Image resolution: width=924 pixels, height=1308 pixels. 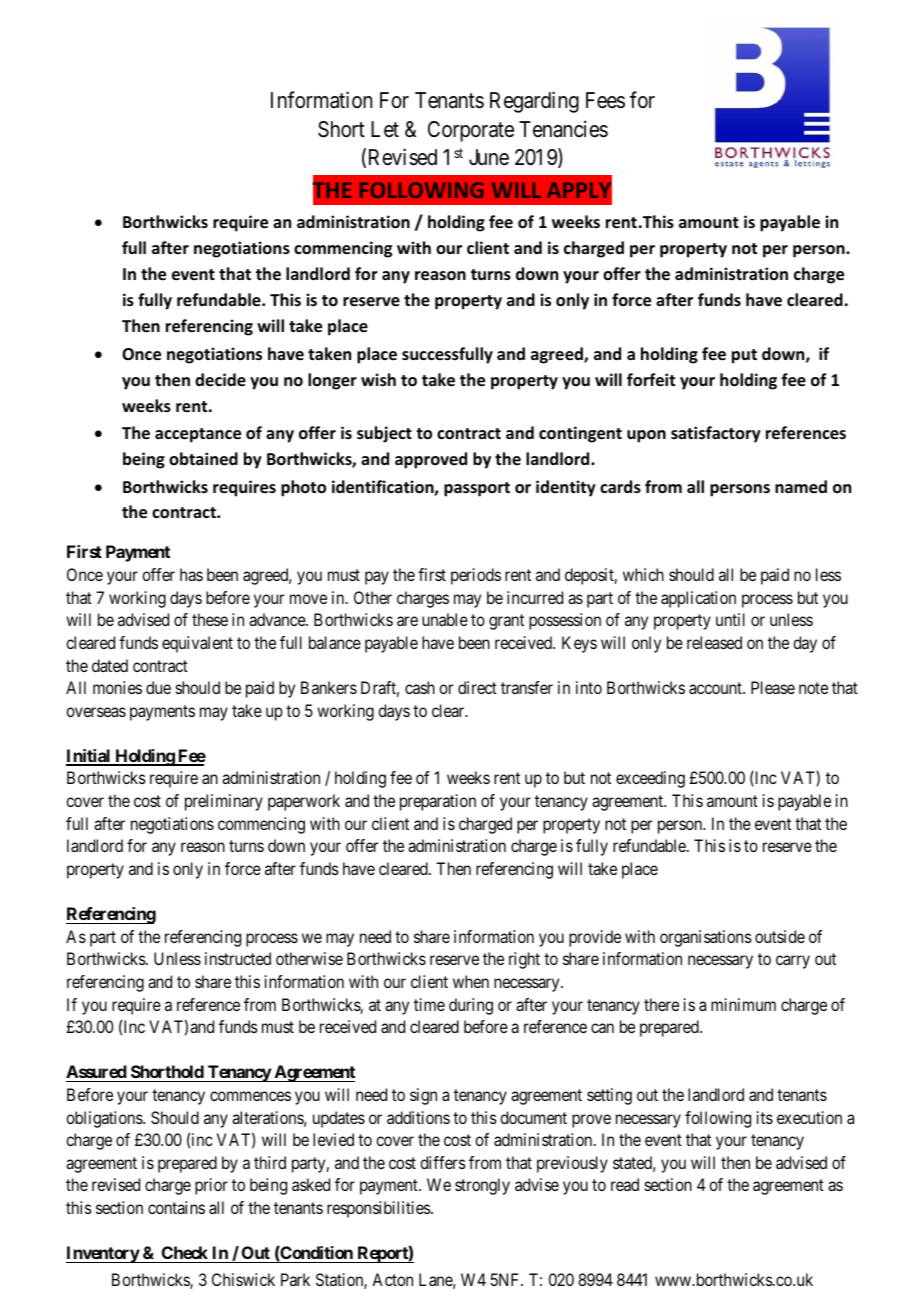 I want to click on preliminary, so click(x=224, y=802).
